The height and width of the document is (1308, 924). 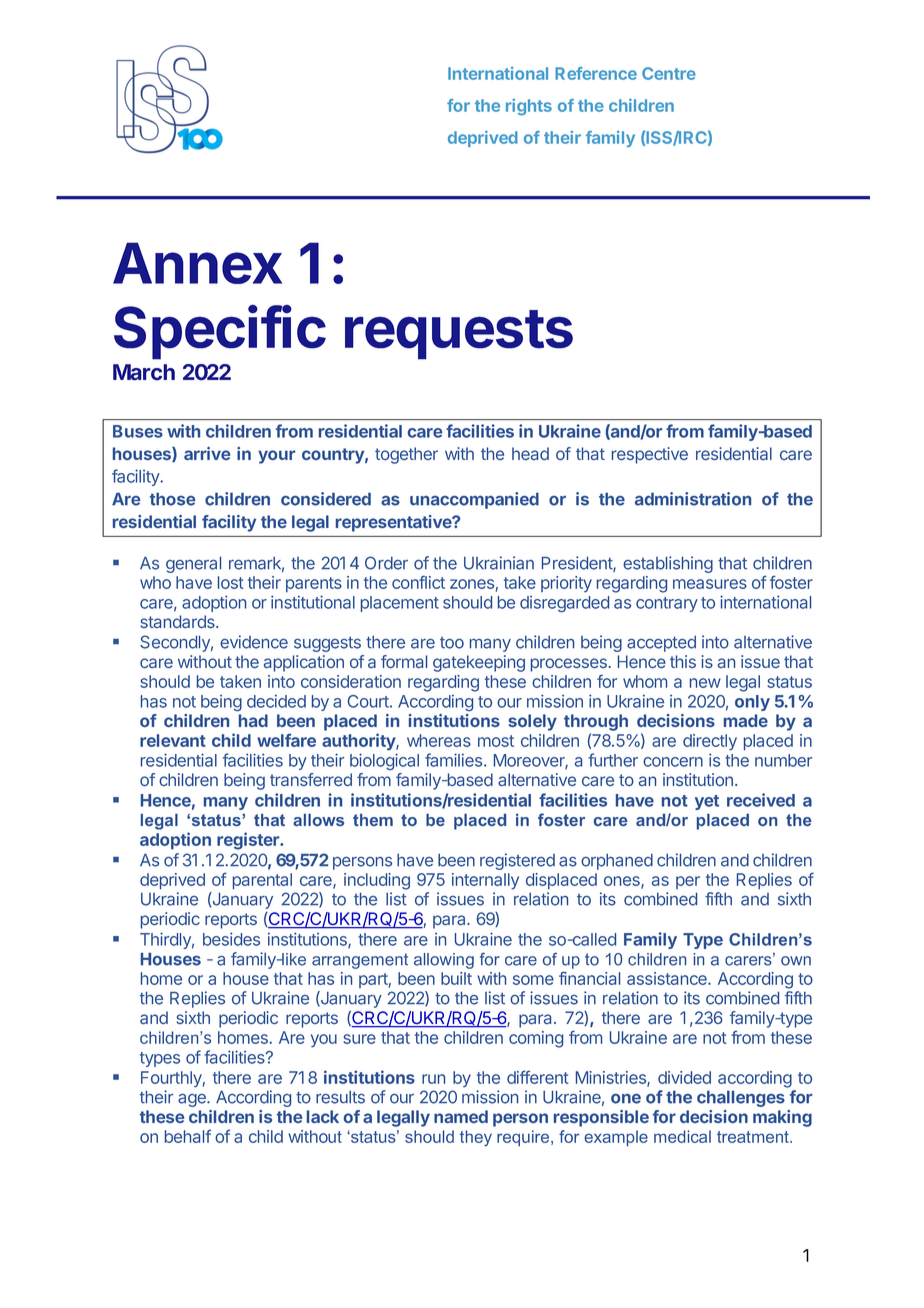 What do you see at coordinates (667, 604) in the document?
I see `contrary` at bounding box center [667, 604].
